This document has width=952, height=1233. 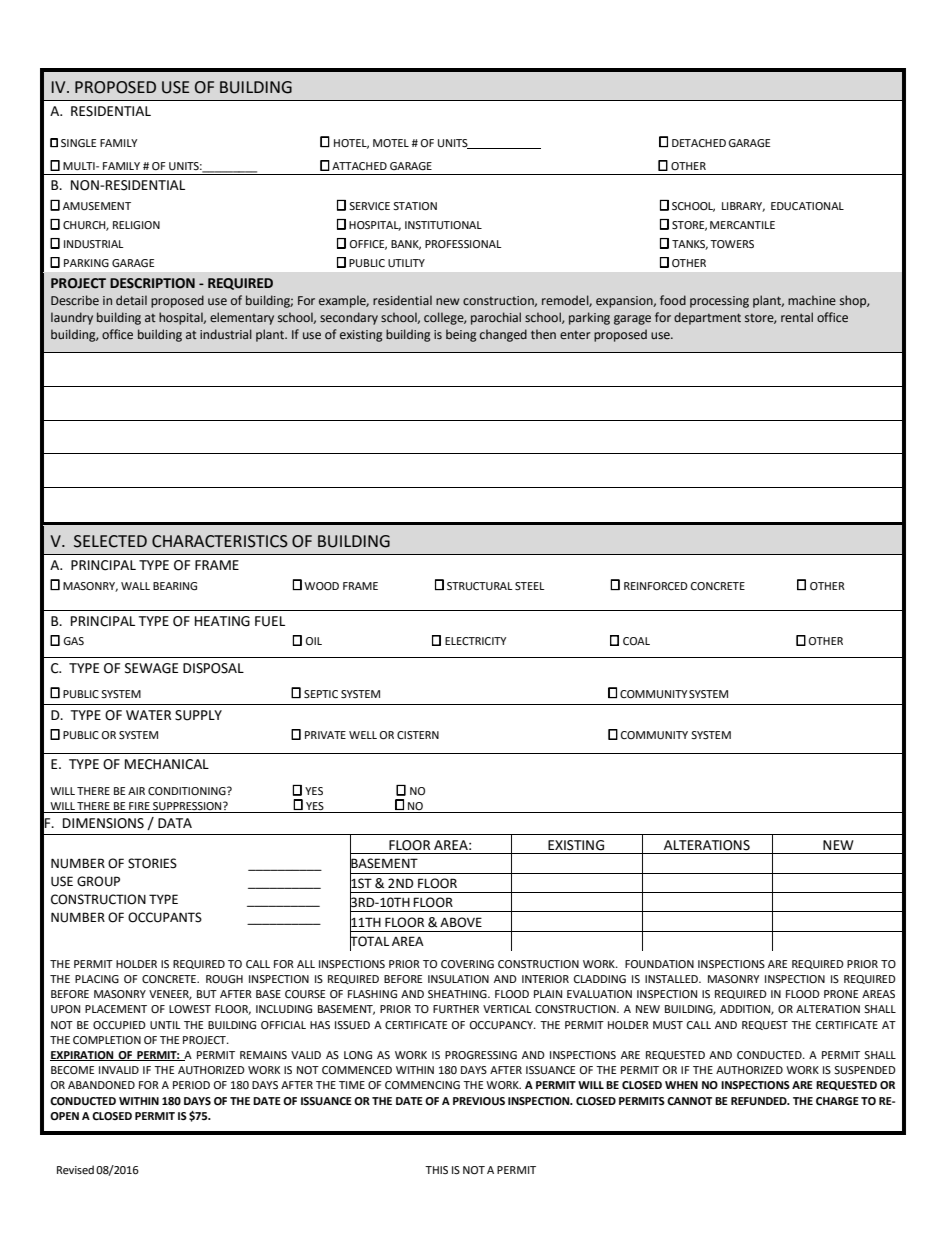 What do you see at coordinates (97, 206) in the document?
I see `AMUSEMENT` at bounding box center [97, 206].
